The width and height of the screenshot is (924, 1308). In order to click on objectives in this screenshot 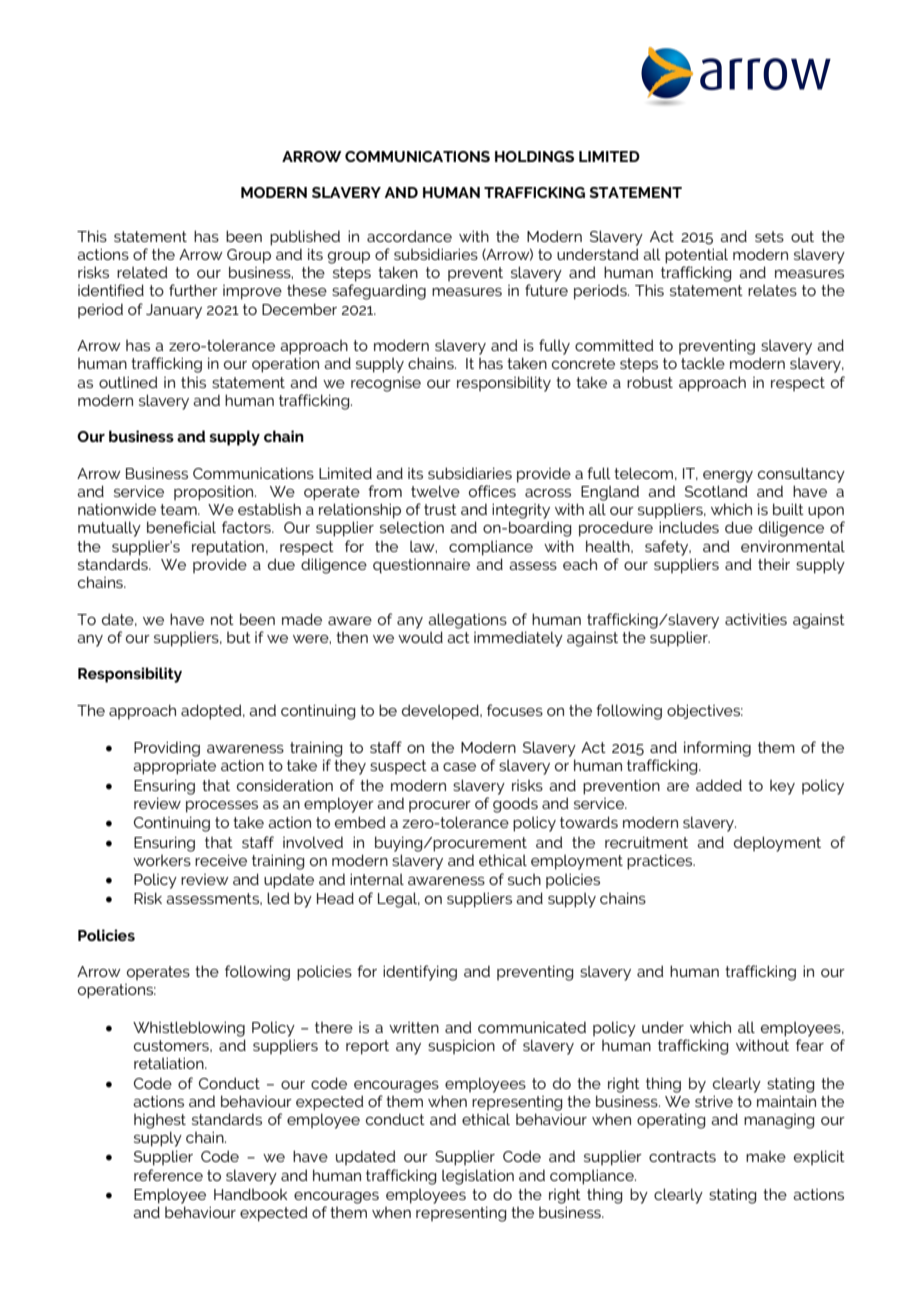, I will do `click(705, 711)`.
